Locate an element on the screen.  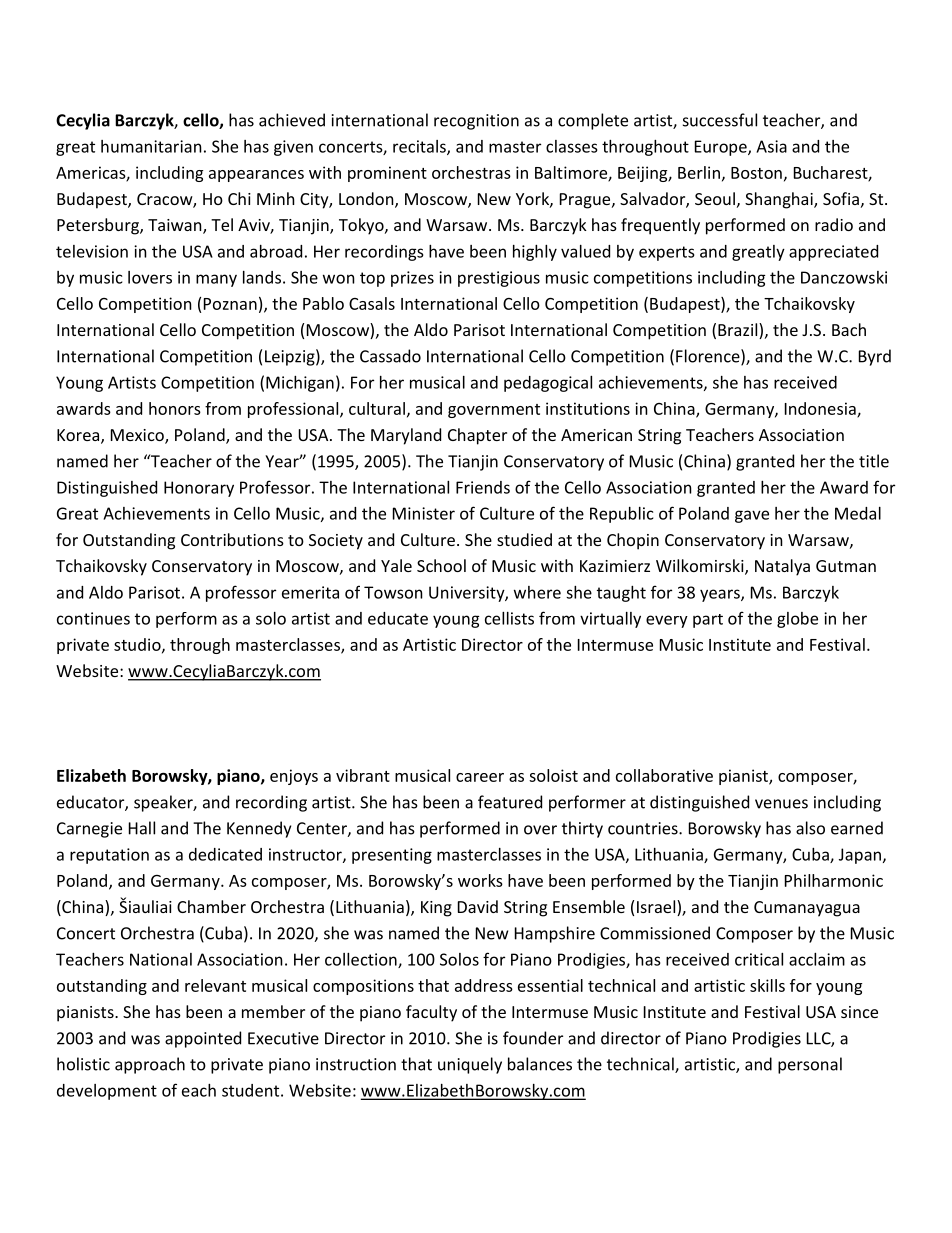
approach is located at coordinates (150, 1065).
